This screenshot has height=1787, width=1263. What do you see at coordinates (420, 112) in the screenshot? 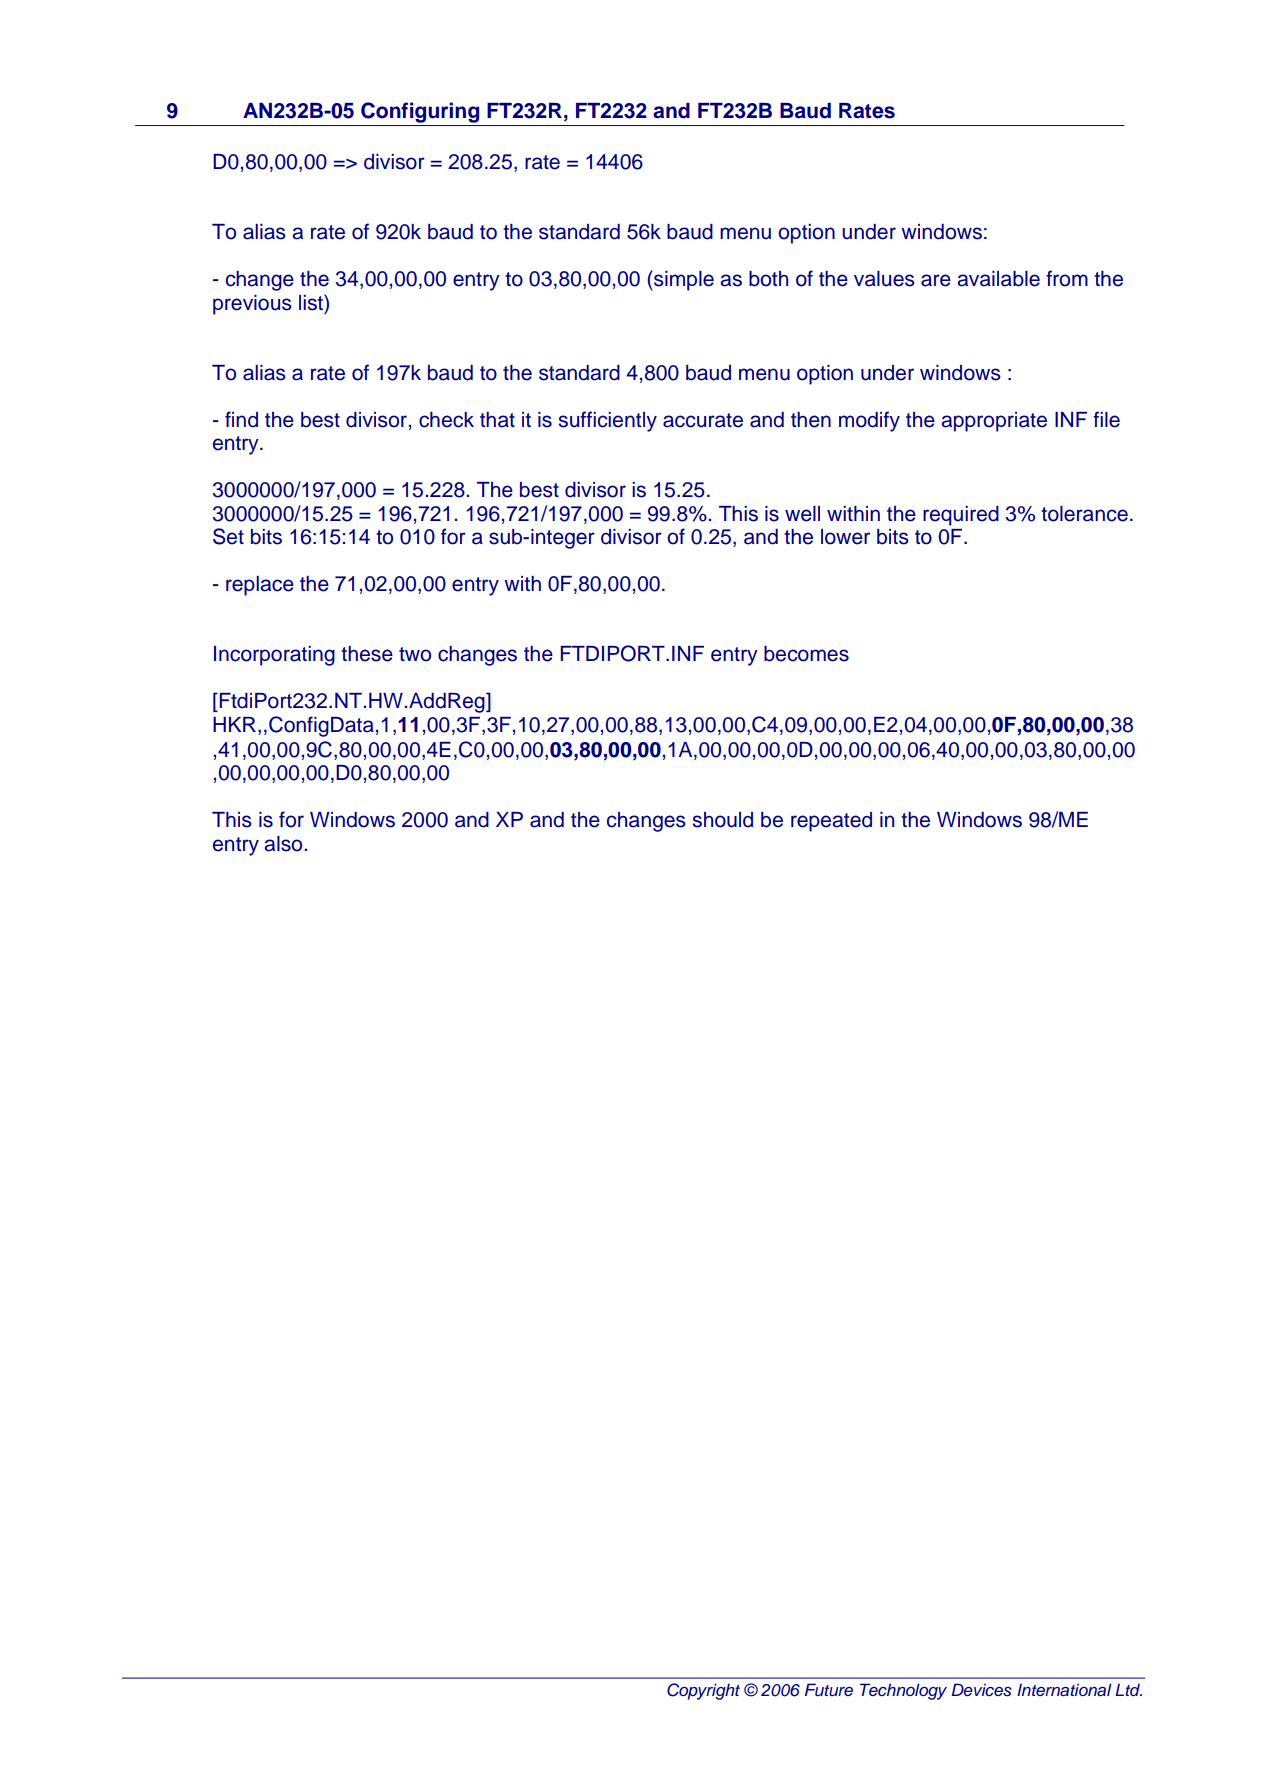
I see `Configuring` at bounding box center [420, 112].
